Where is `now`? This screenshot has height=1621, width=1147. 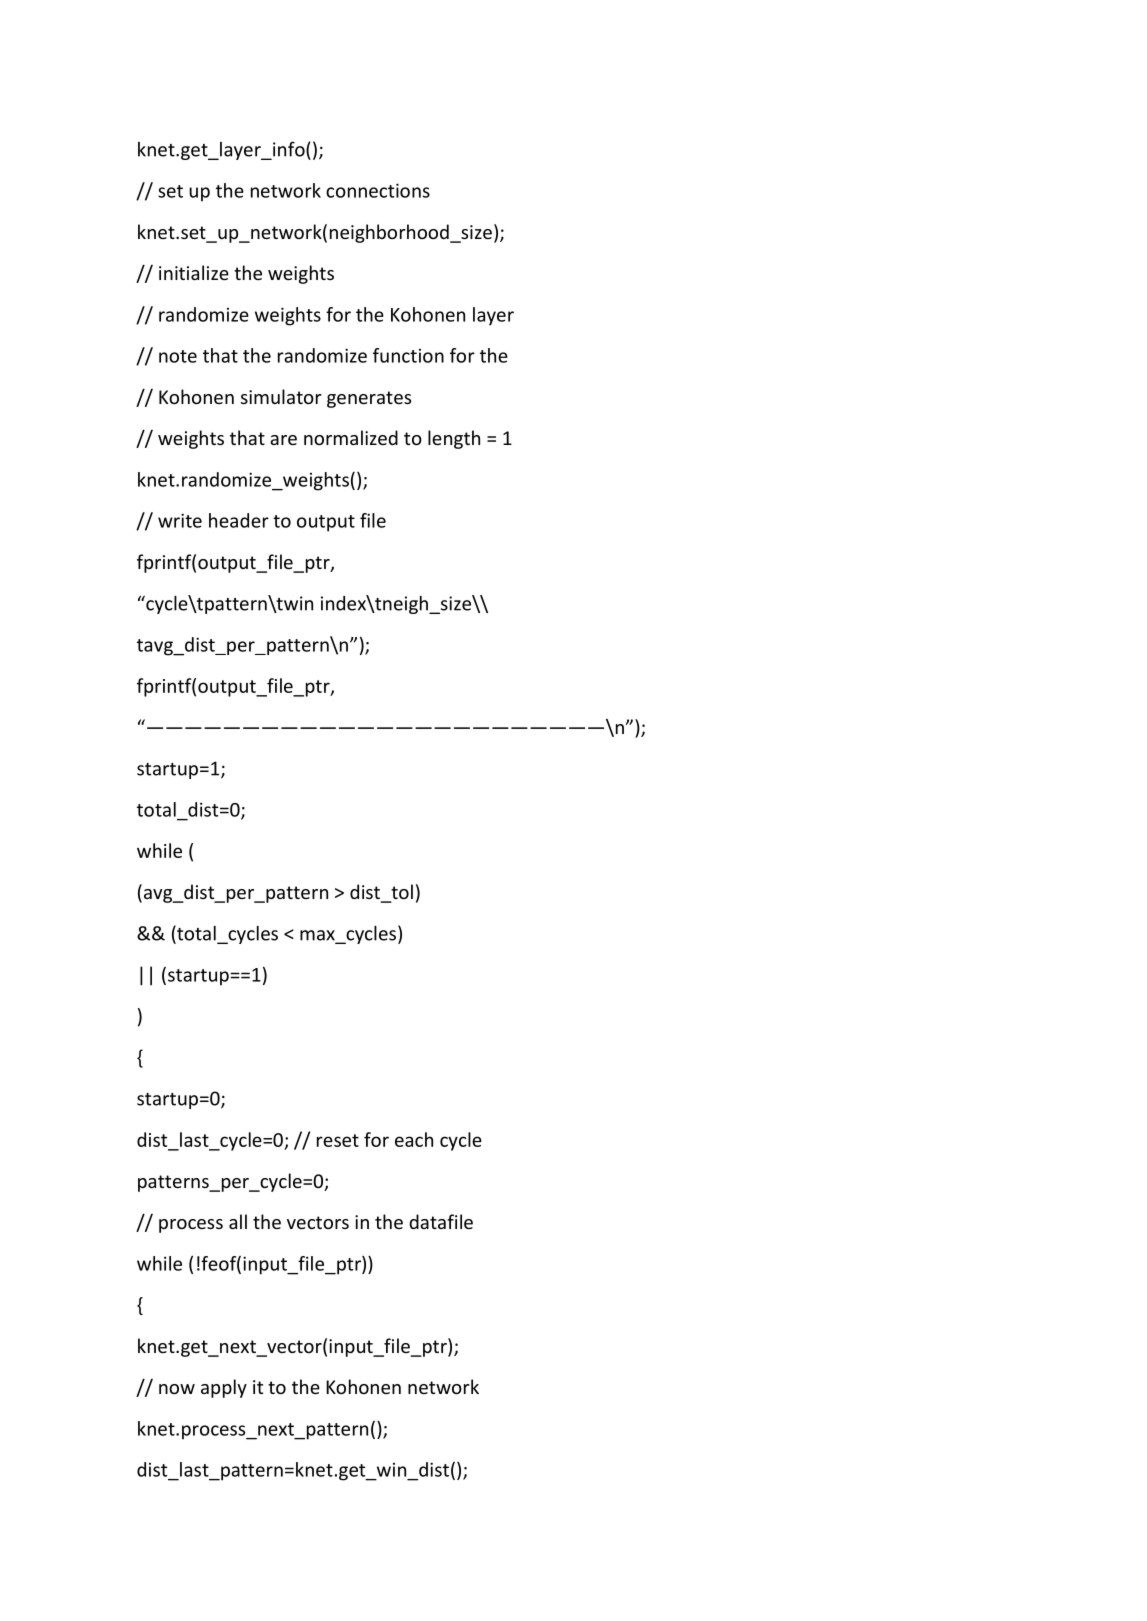 now is located at coordinates (177, 1389).
